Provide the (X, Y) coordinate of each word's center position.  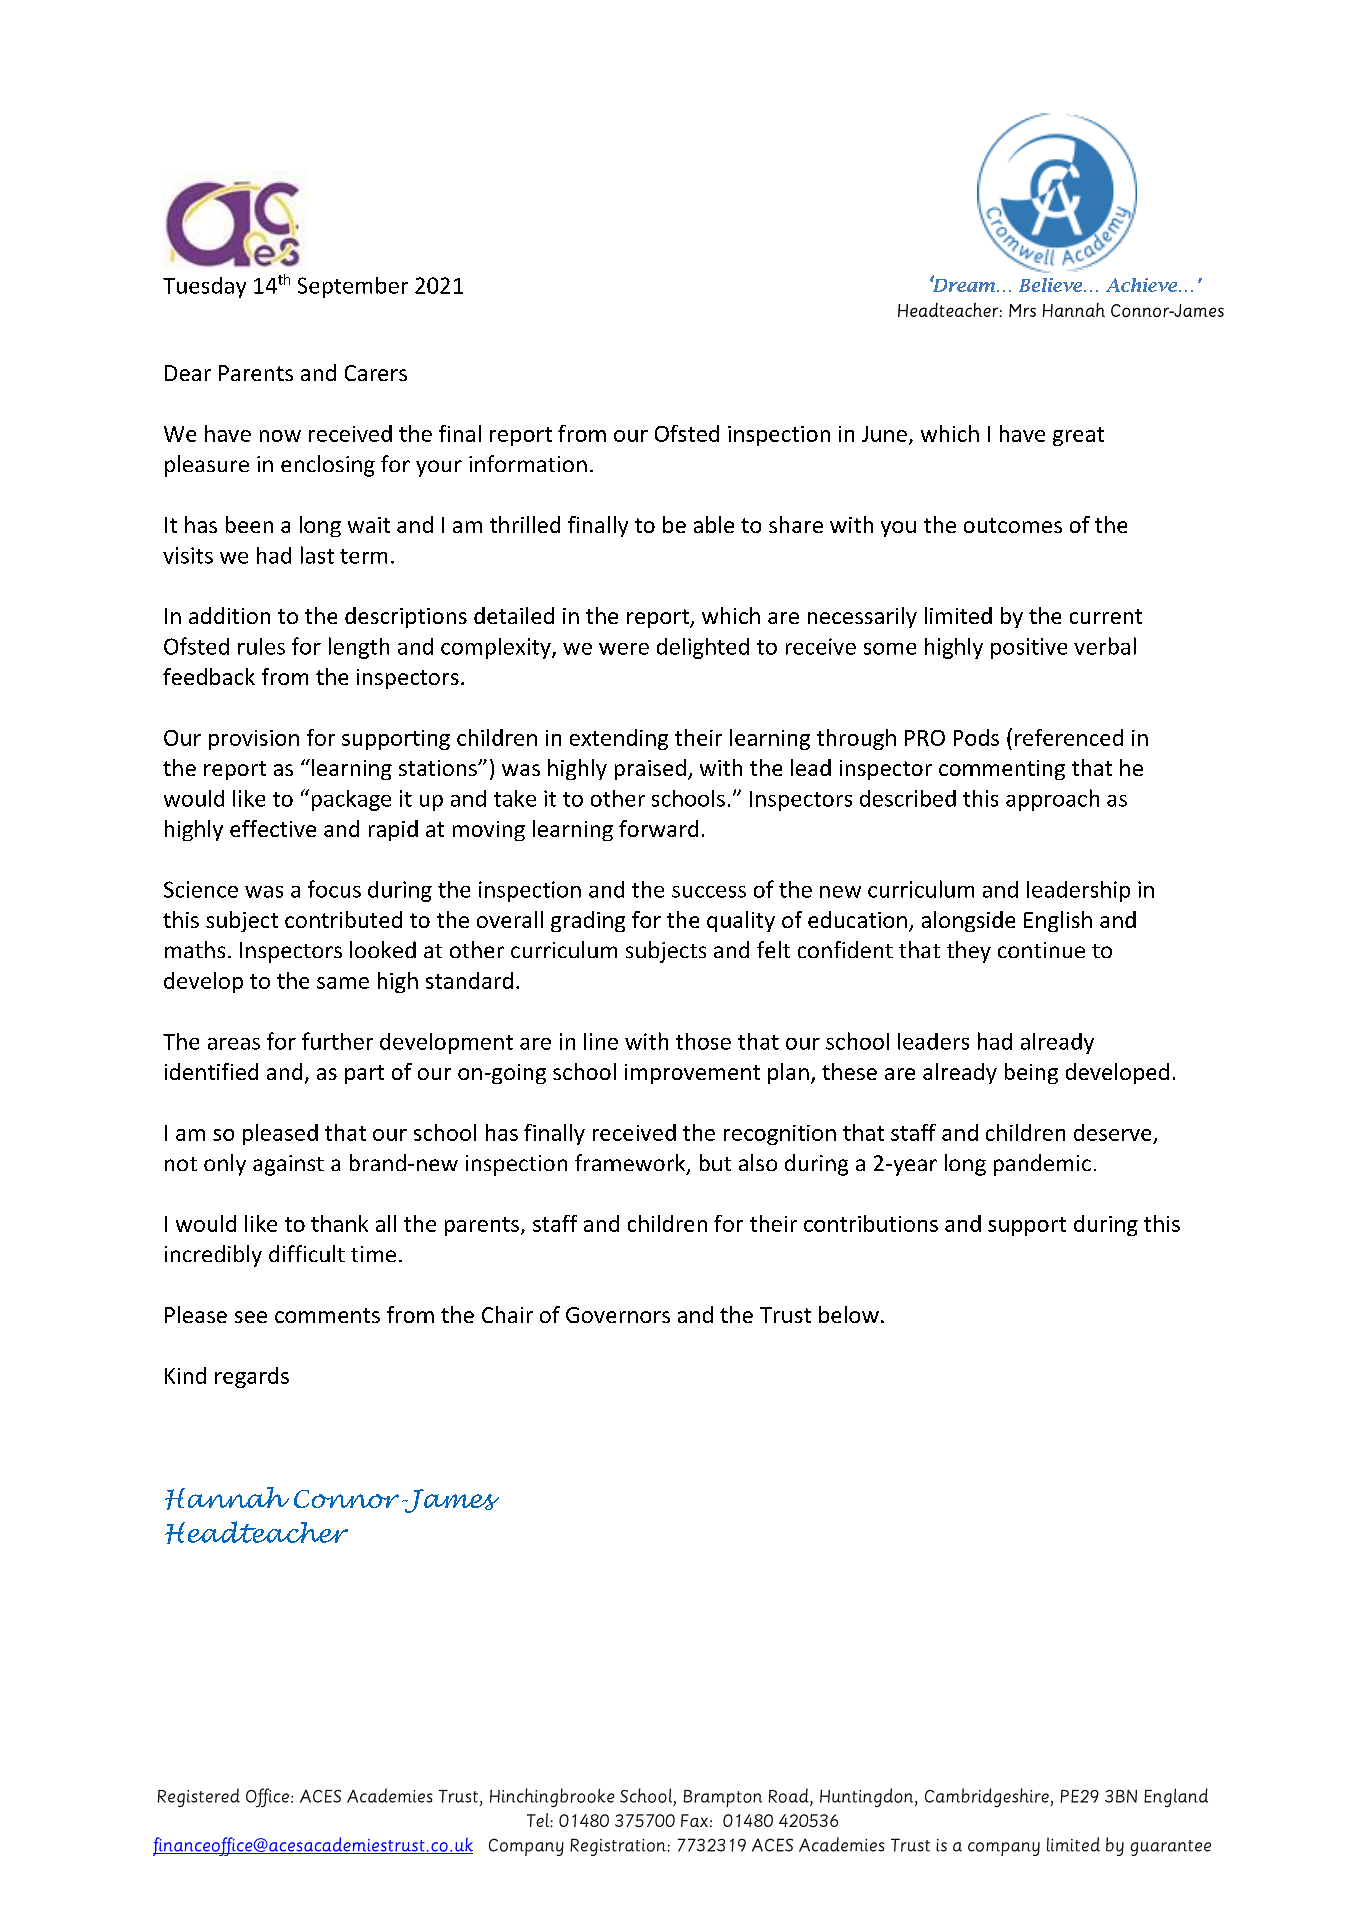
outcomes (1013, 525)
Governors (618, 1315)
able (714, 524)
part (364, 1074)
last (317, 555)
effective (273, 828)
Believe (1052, 285)
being (1031, 1073)
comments (327, 1315)
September (353, 287)
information (528, 463)
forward (658, 828)
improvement (692, 1074)
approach (1052, 800)
